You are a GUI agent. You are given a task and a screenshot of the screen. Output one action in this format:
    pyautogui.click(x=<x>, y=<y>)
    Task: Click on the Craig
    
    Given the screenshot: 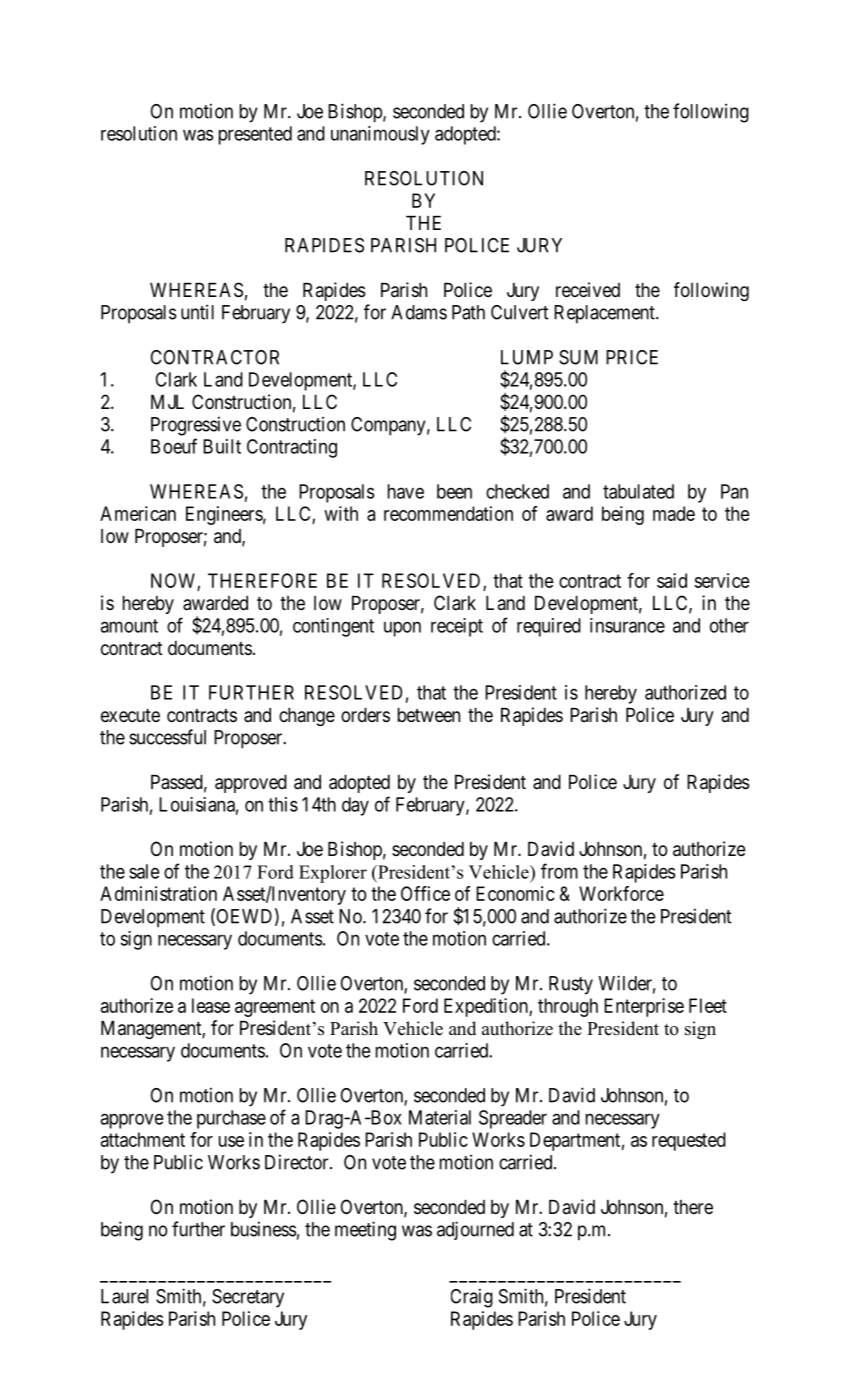 What is the action you would take?
    pyautogui.click(x=472, y=1298)
